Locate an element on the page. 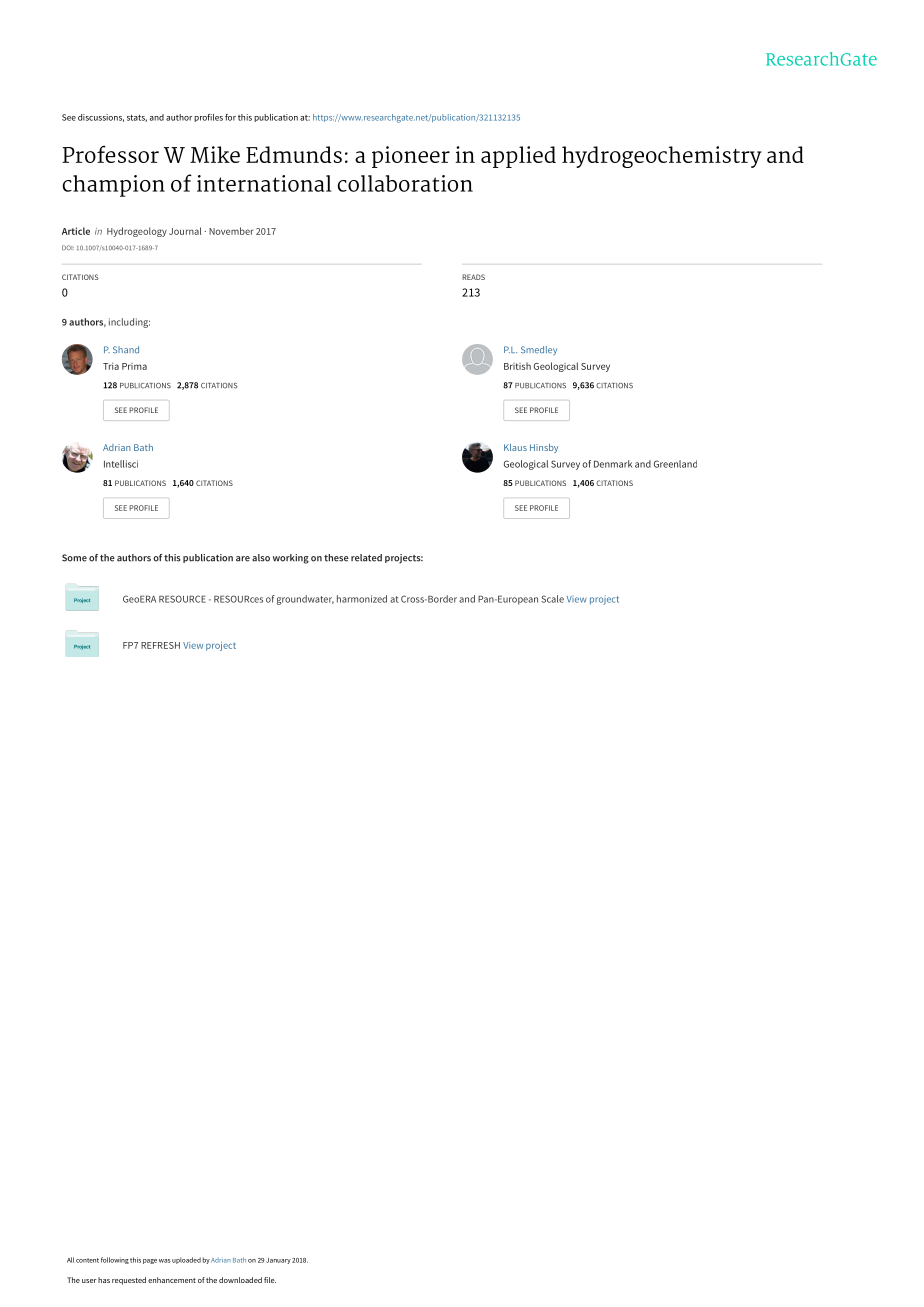  pioneer is located at coordinates (411, 157).
